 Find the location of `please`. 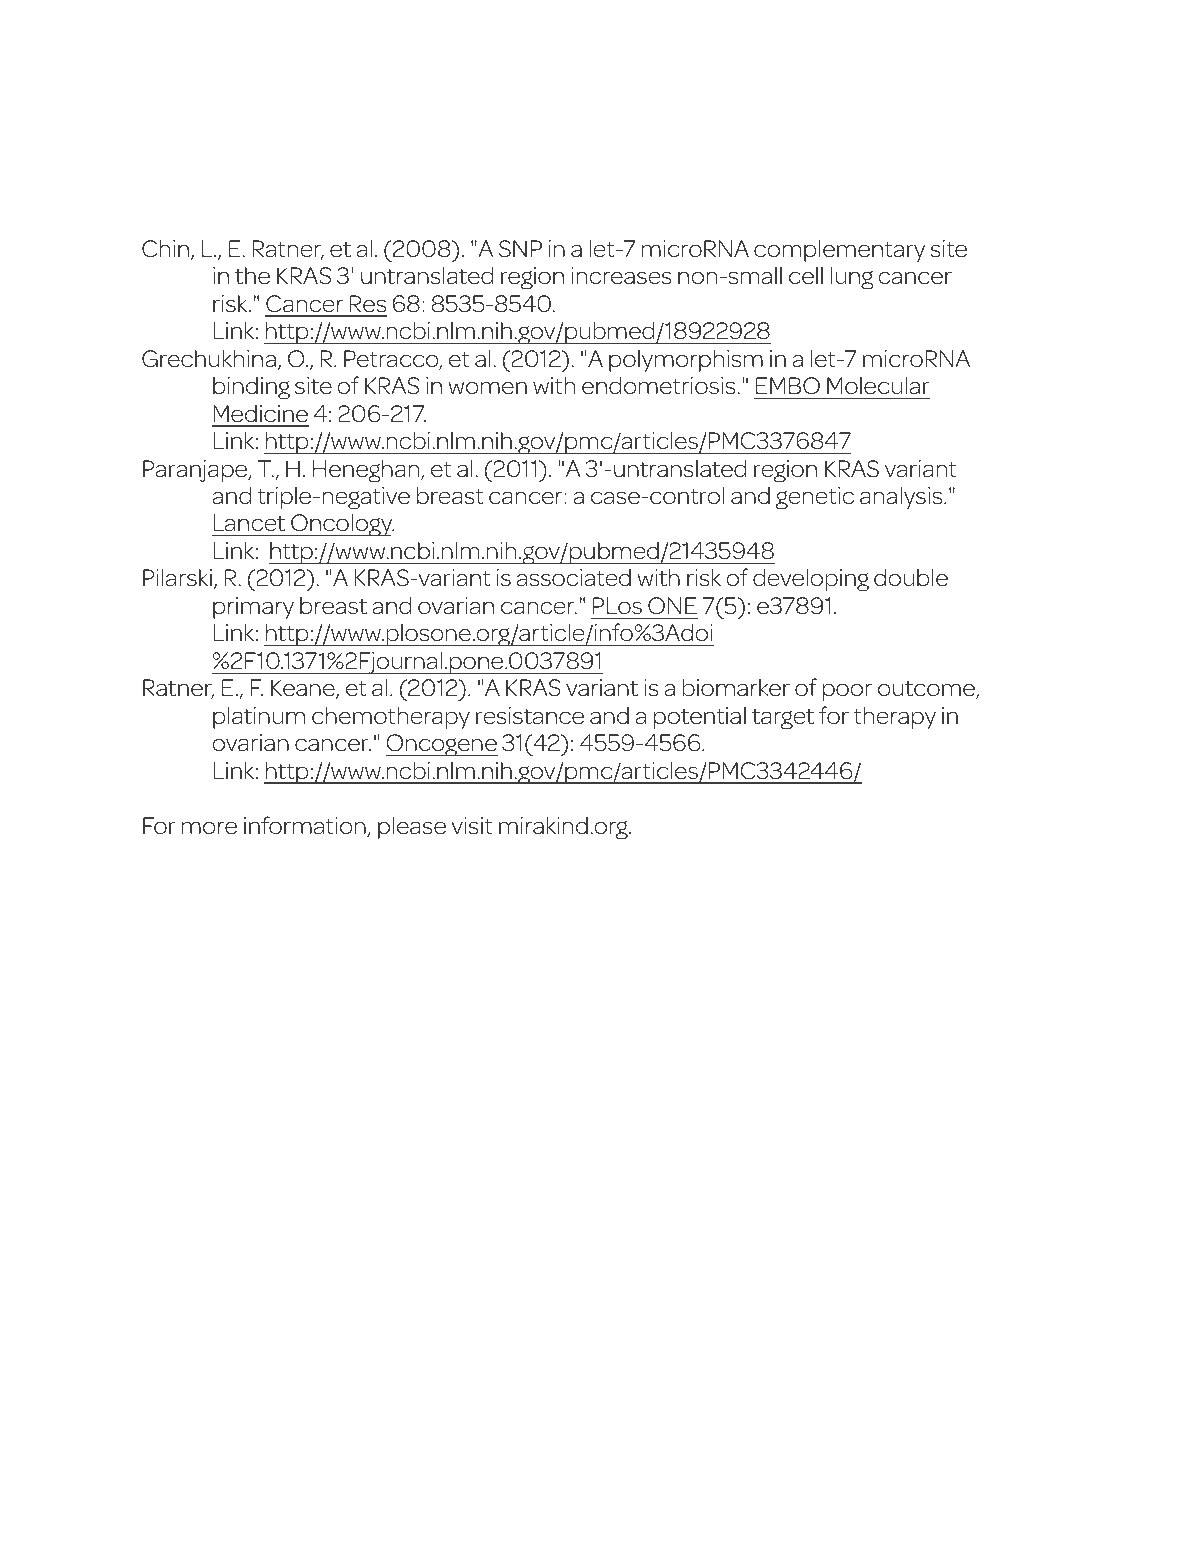

please is located at coordinates (412, 828).
